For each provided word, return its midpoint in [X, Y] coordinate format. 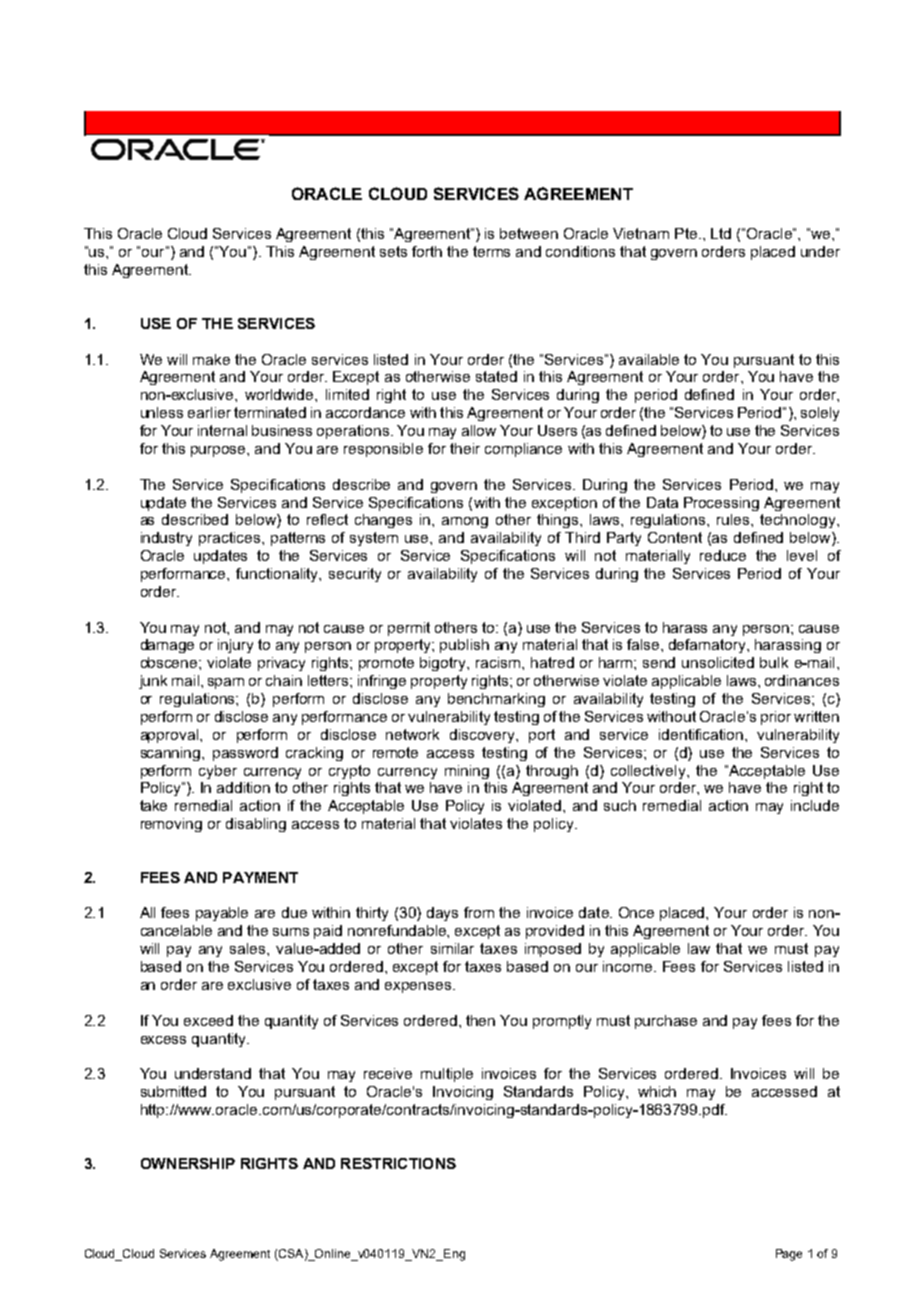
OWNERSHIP [188, 1163]
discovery [484, 736]
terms [491, 251]
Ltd [721, 233]
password [245, 754]
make [211, 359]
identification [702, 734]
